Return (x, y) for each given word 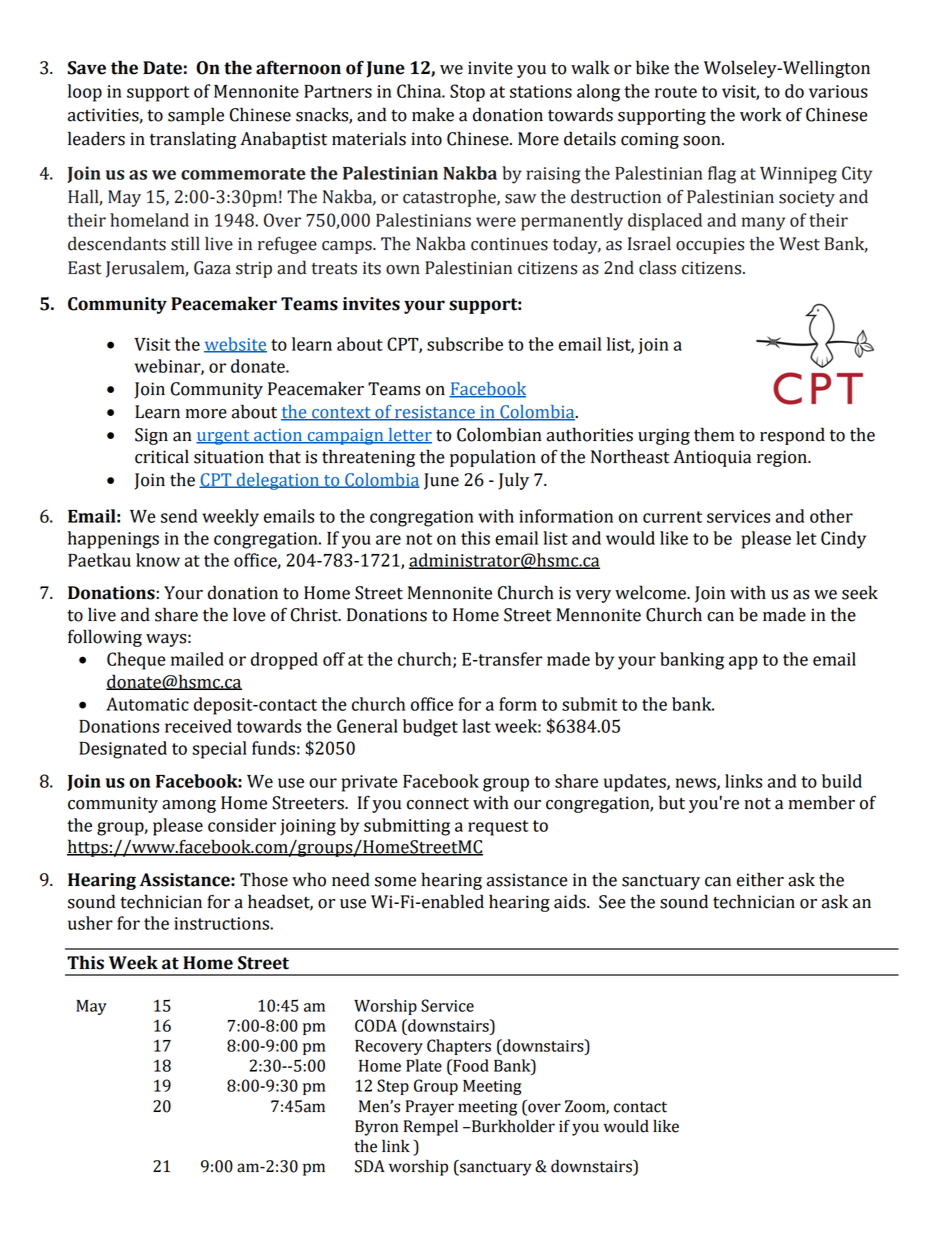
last (476, 726)
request (498, 828)
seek (860, 592)
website (235, 345)
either (760, 879)
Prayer (430, 1108)
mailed (197, 659)
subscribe (465, 344)
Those (264, 879)
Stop (467, 93)
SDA (370, 1166)
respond (792, 436)
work (760, 114)
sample (196, 116)
